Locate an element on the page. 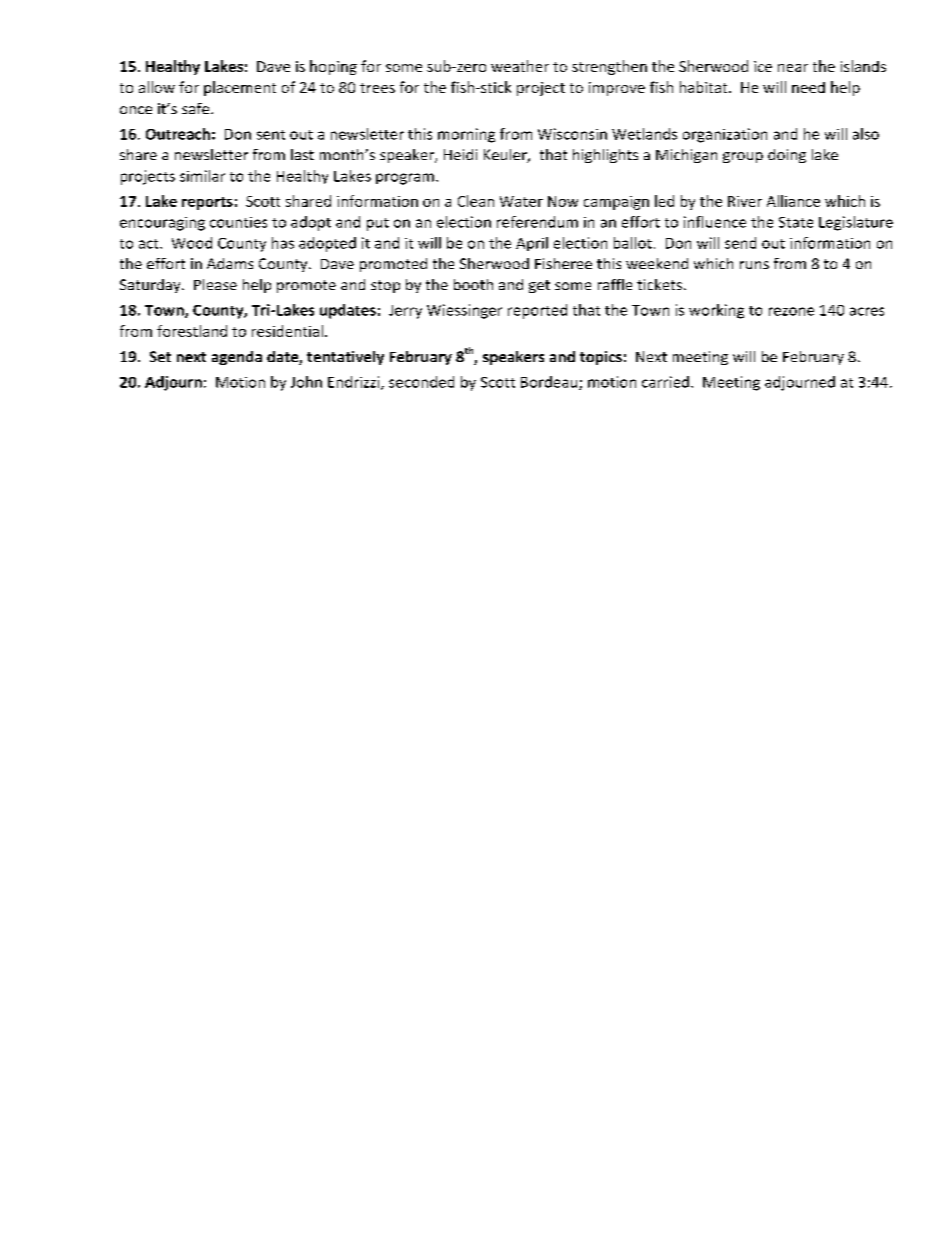 The image size is (952, 1233). placement is located at coordinates (240, 88).
